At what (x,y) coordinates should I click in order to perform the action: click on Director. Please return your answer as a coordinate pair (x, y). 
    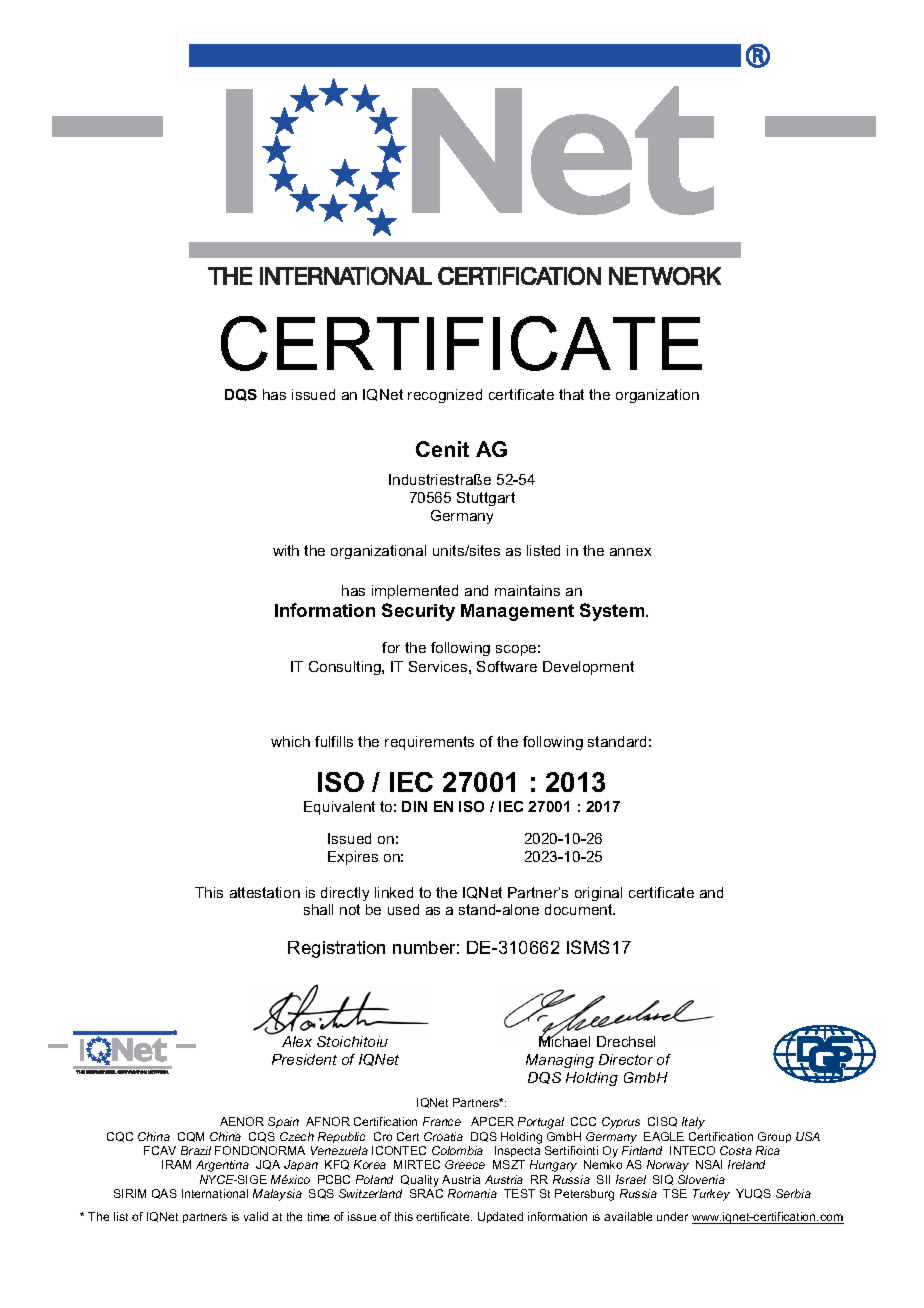
    Looking at the image, I should click on (626, 1059).
